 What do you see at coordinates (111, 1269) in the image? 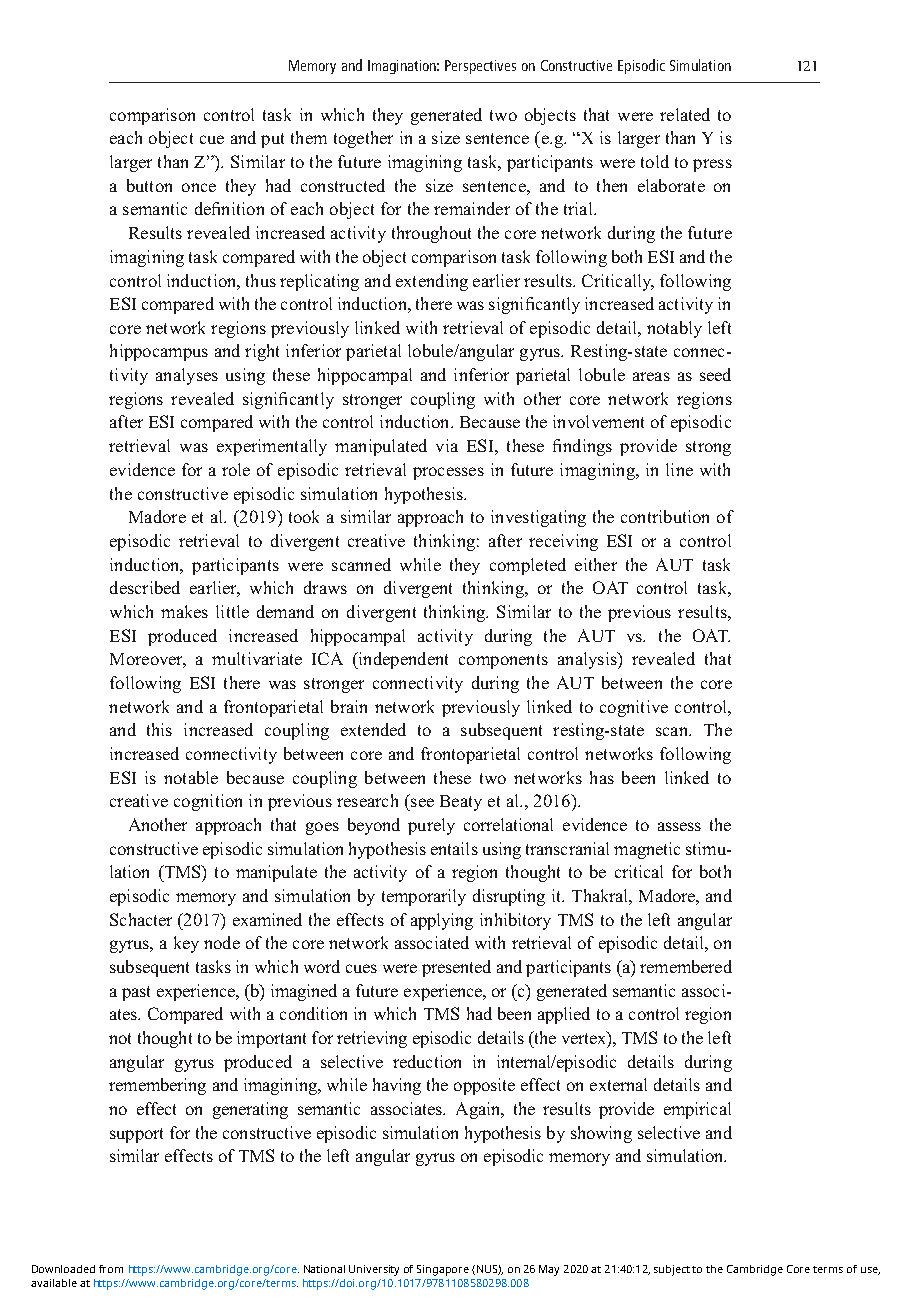
I see `from` at bounding box center [111, 1269].
